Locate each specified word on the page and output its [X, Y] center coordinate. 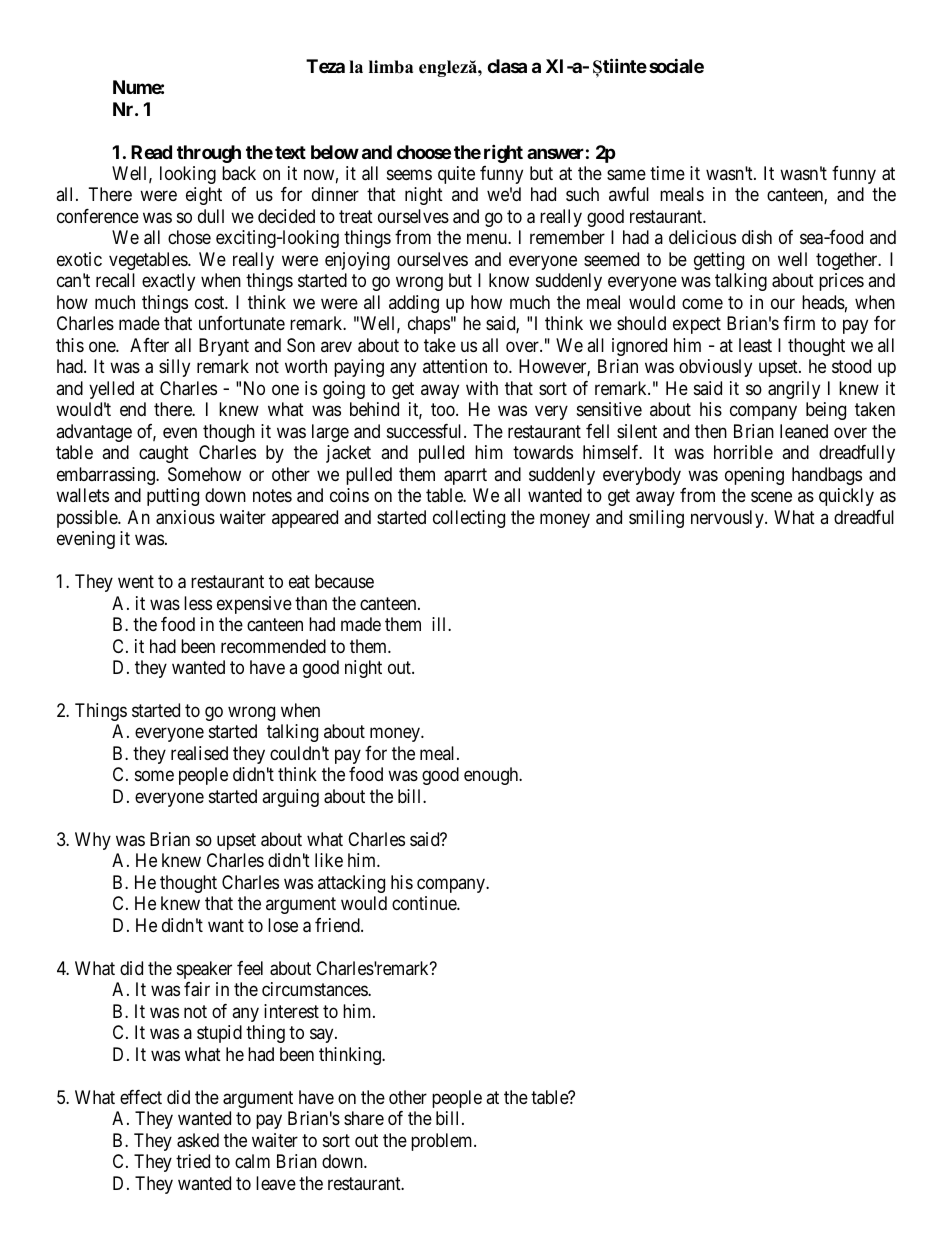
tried [193, 1161]
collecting [469, 519]
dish [757, 237]
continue [425, 903]
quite [456, 175]
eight [204, 196]
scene [771, 497]
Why [93, 841]
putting [173, 497]
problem [443, 1142]
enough [492, 776]
